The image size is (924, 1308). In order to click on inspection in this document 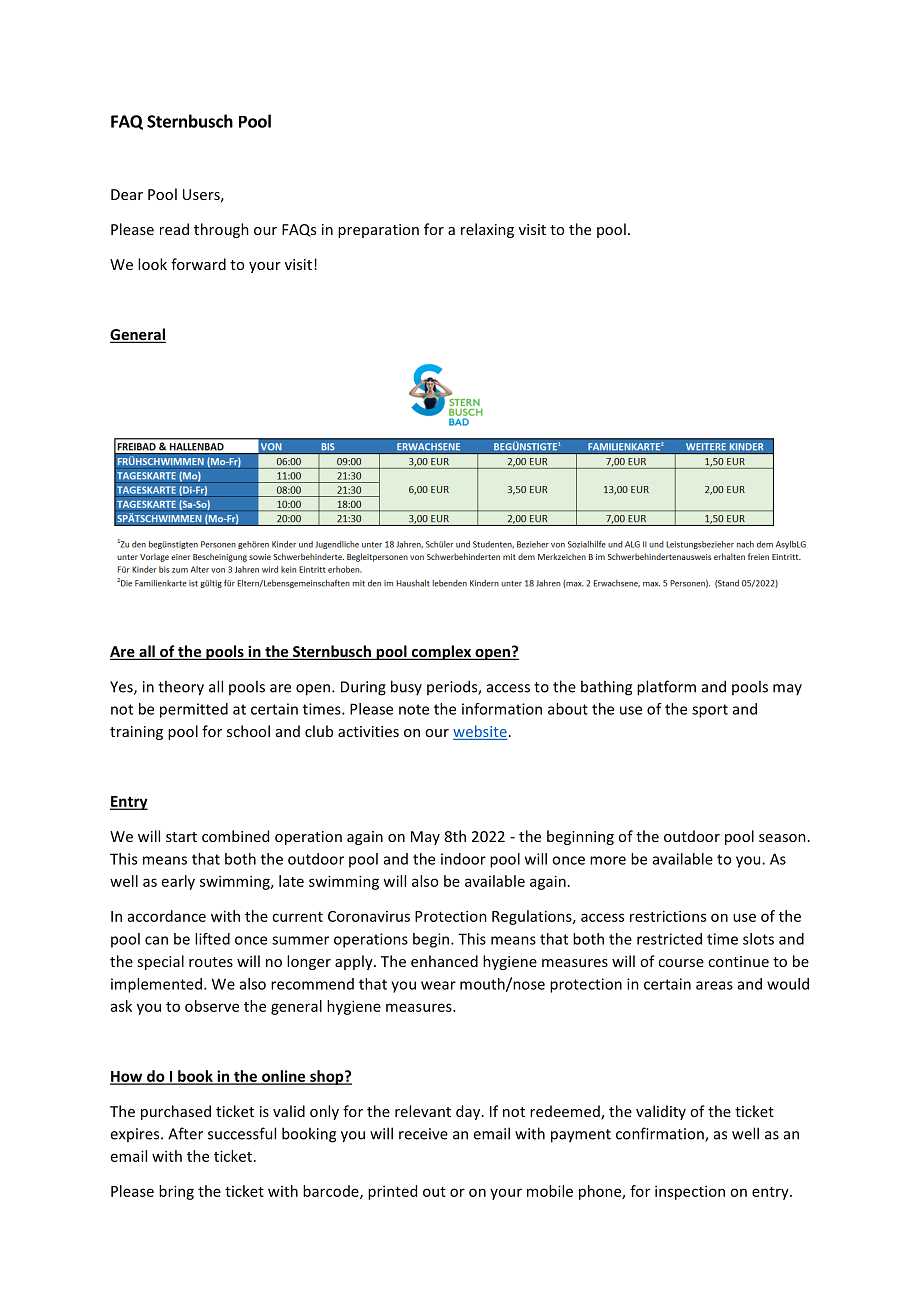, I will do `click(690, 1192)`.
